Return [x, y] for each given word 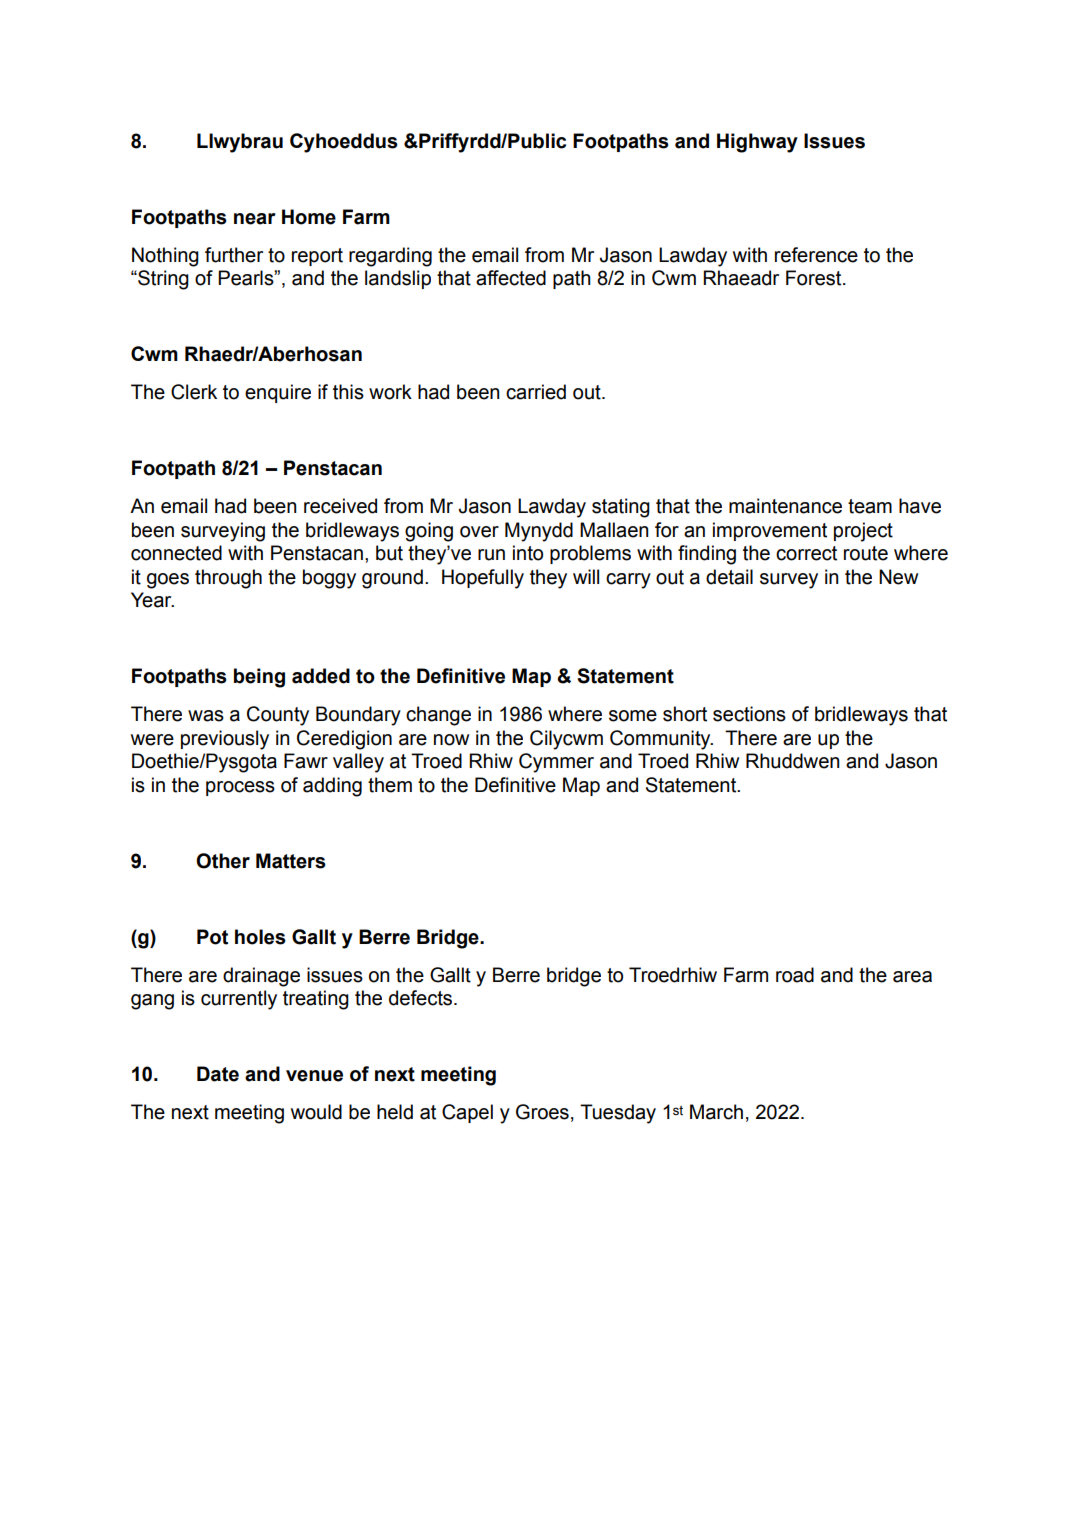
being [259, 678]
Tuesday [618, 1114]
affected [511, 278]
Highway [757, 143]
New [898, 577]
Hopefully [483, 579]
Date [218, 1074]
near [255, 219]
